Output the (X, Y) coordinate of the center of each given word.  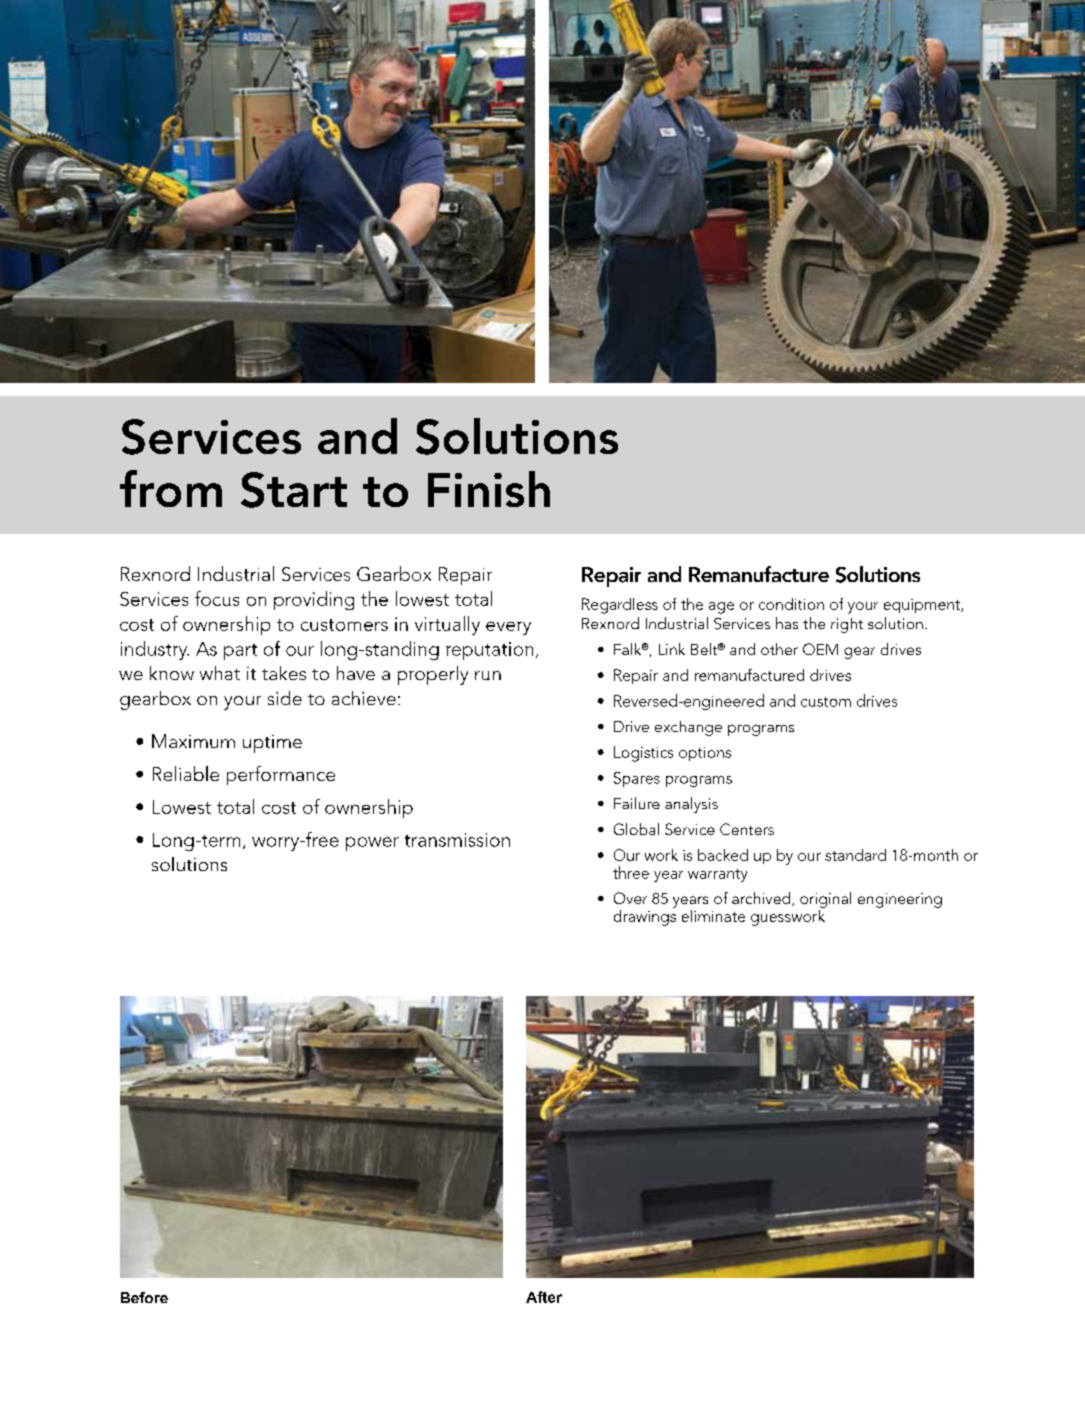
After (544, 1297)
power (372, 844)
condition (791, 604)
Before (144, 1297)
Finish (489, 489)
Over (630, 898)
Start (294, 490)
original (825, 900)
